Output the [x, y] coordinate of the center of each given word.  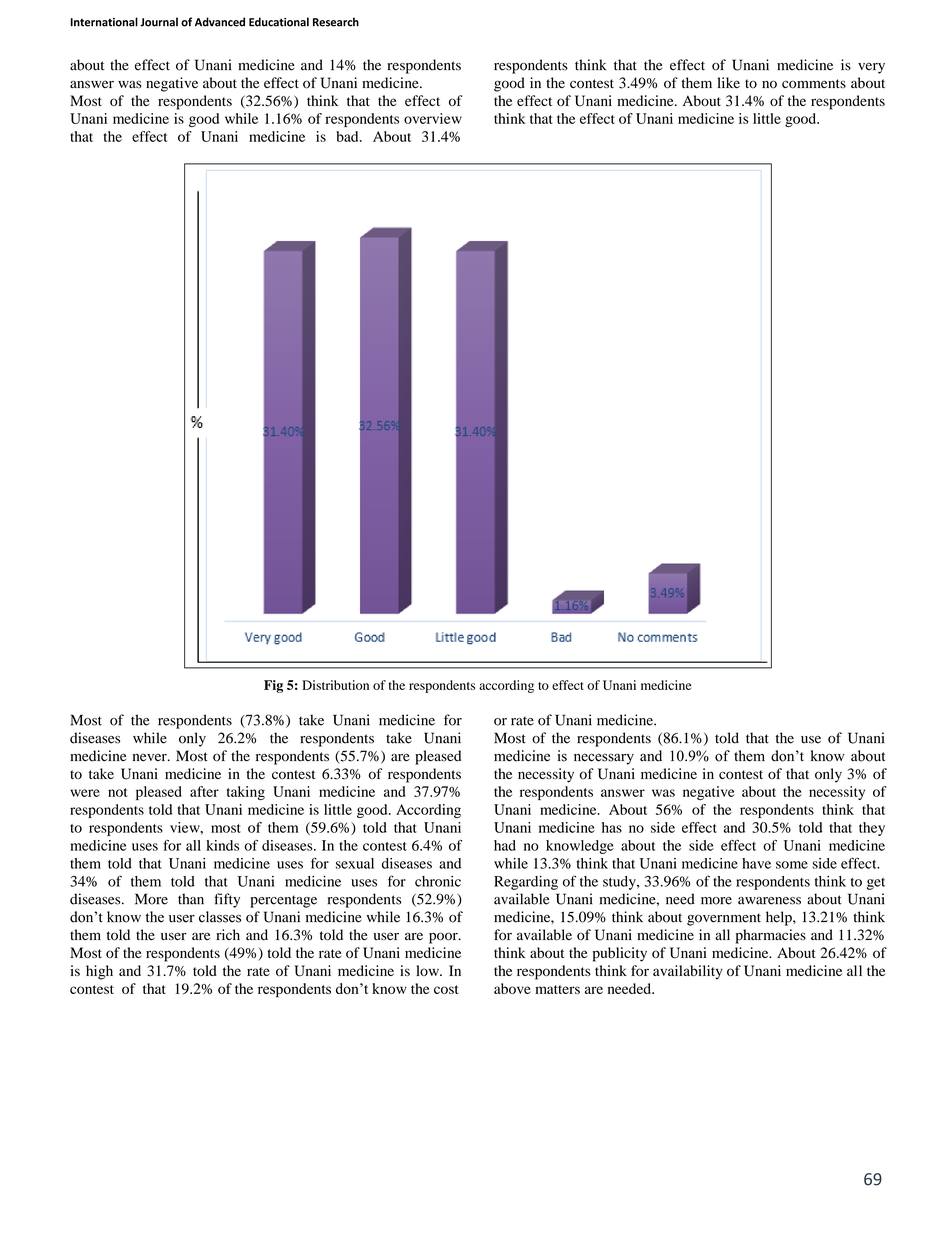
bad [348, 136]
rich [228, 934]
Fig [273, 686]
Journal [159, 22]
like [728, 82]
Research [336, 22]
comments [814, 84]
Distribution [335, 685]
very [871, 68]
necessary [604, 759]
